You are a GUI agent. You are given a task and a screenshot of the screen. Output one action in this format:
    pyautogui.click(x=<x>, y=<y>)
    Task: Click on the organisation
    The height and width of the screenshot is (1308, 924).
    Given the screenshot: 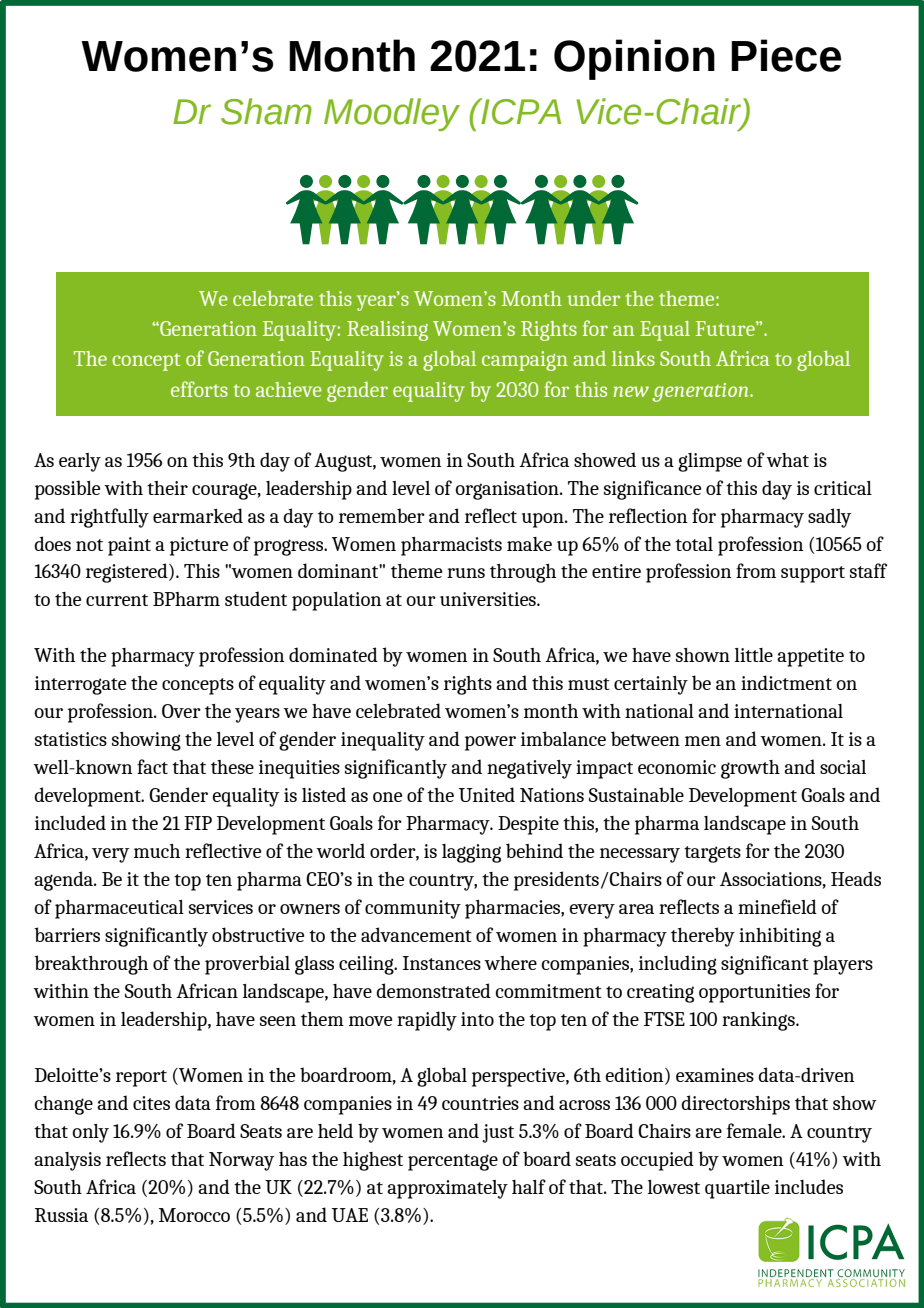 What is the action you would take?
    pyautogui.click(x=508, y=490)
